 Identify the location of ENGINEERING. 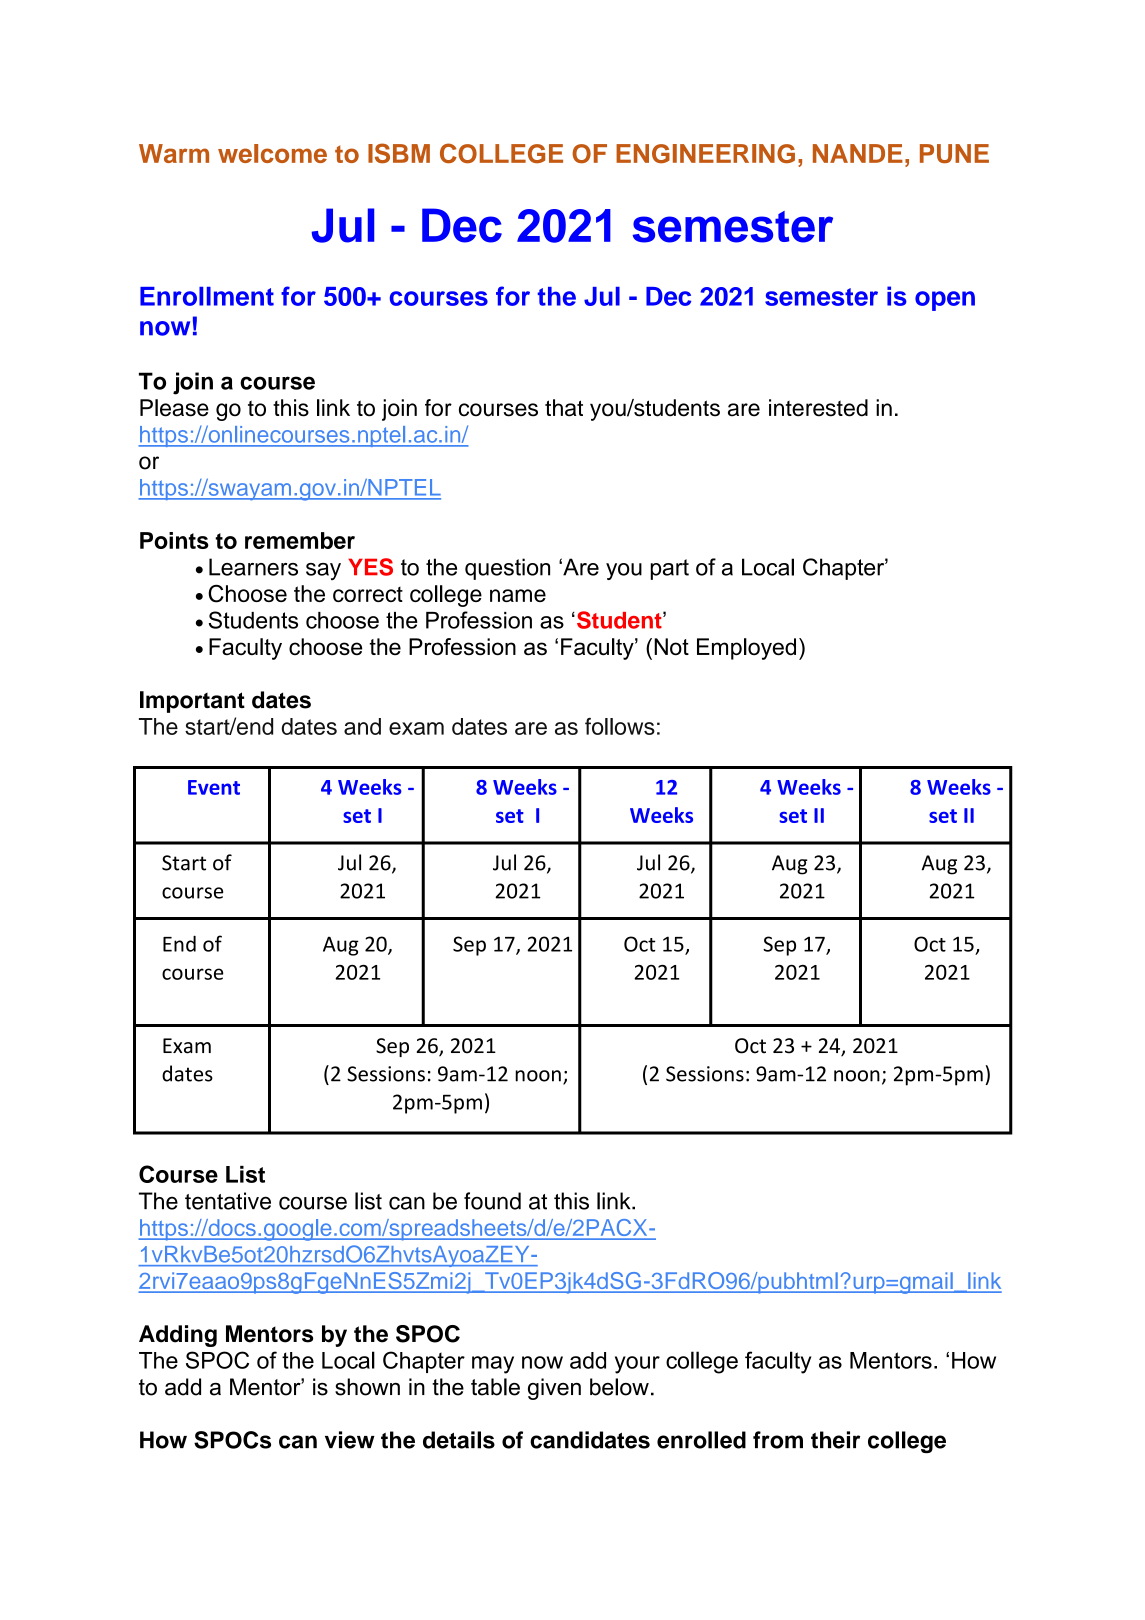
(705, 154).
